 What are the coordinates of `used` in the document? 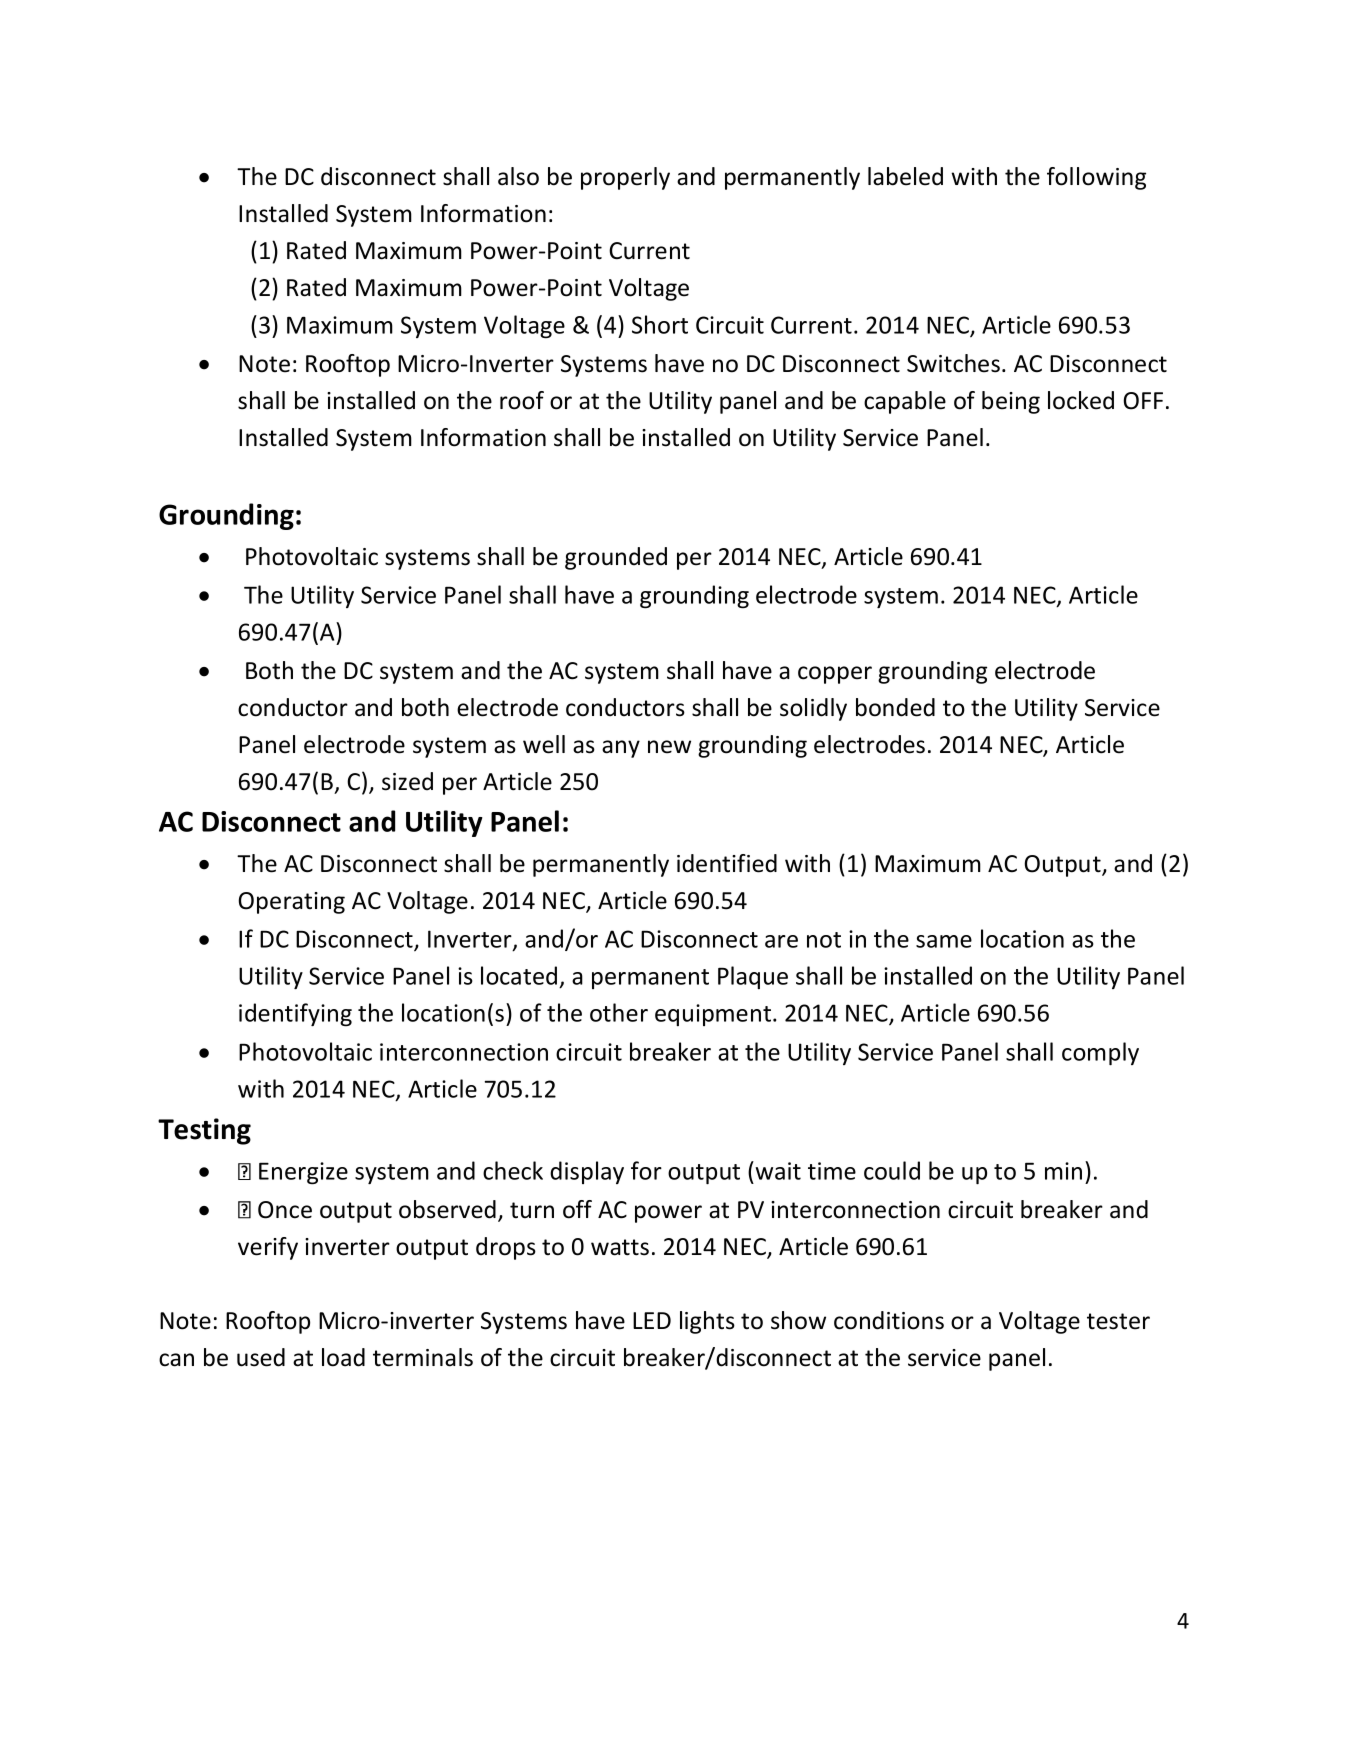 It's located at (261, 1357).
